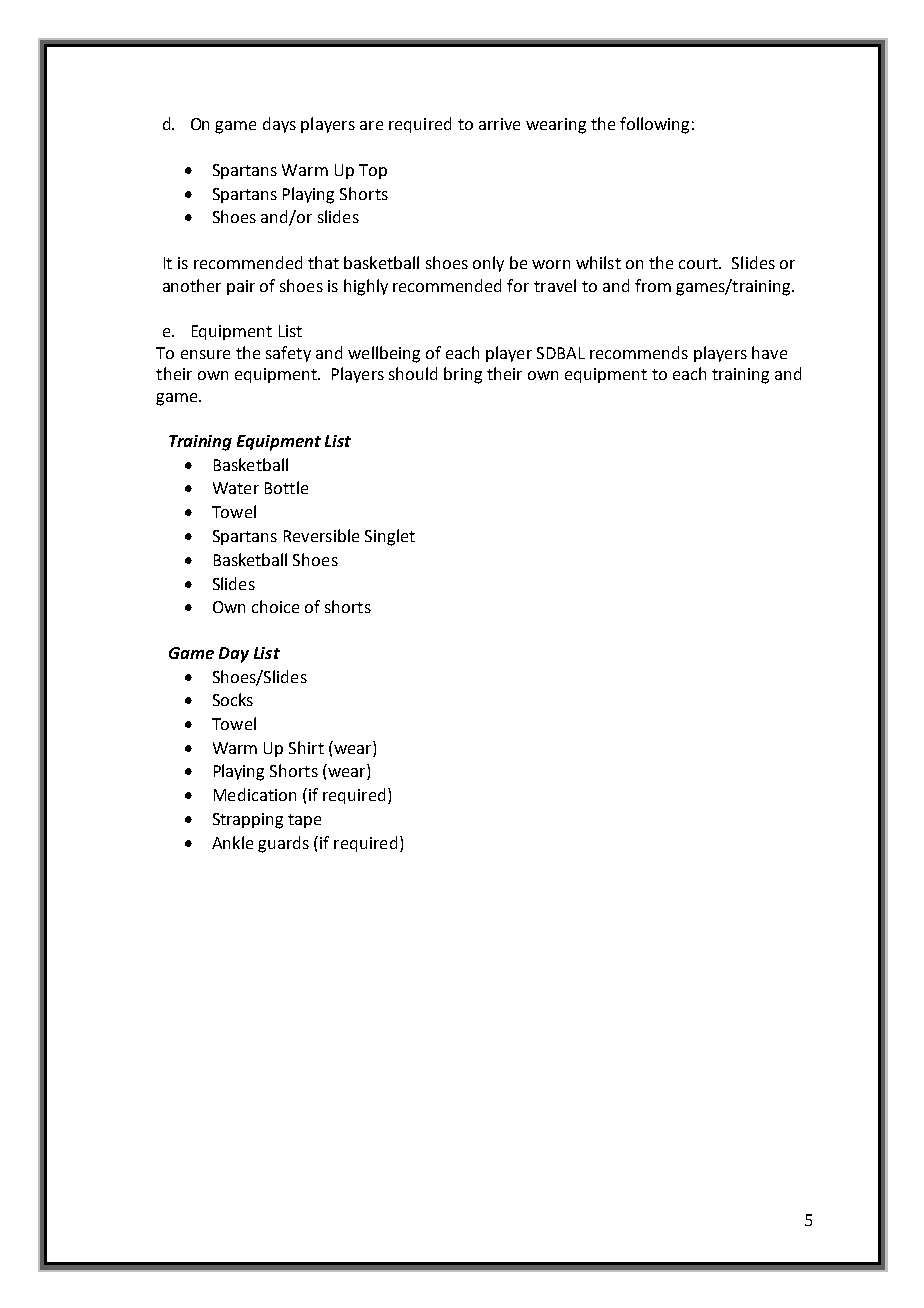 The height and width of the screenshot is (1308, 924). Describe the element at coordinates (654, 125) in the screenshot. I see `following` at that location.
